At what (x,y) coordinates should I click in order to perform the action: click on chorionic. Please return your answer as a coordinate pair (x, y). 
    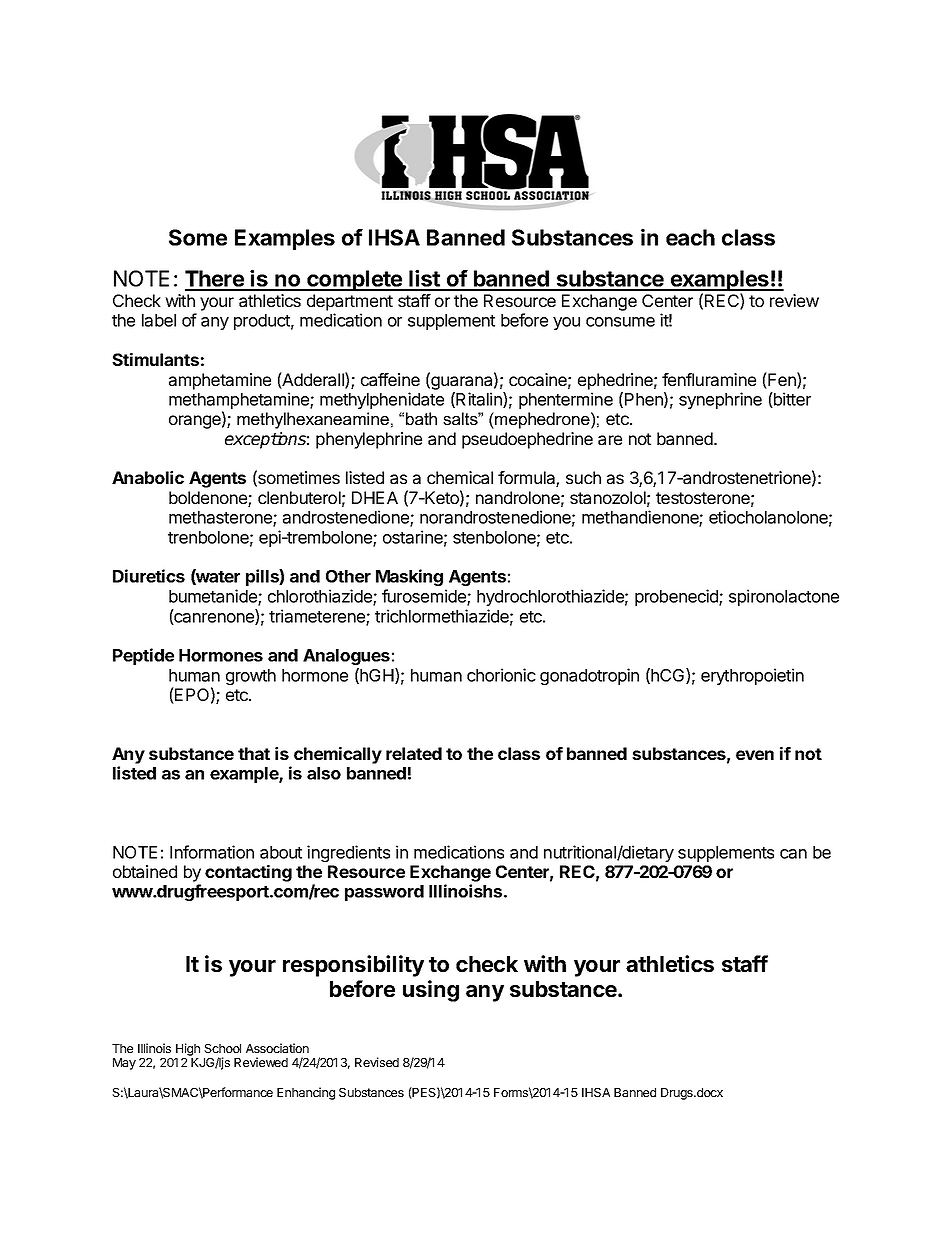
    Looking at the image, I should click on (501, 675).
